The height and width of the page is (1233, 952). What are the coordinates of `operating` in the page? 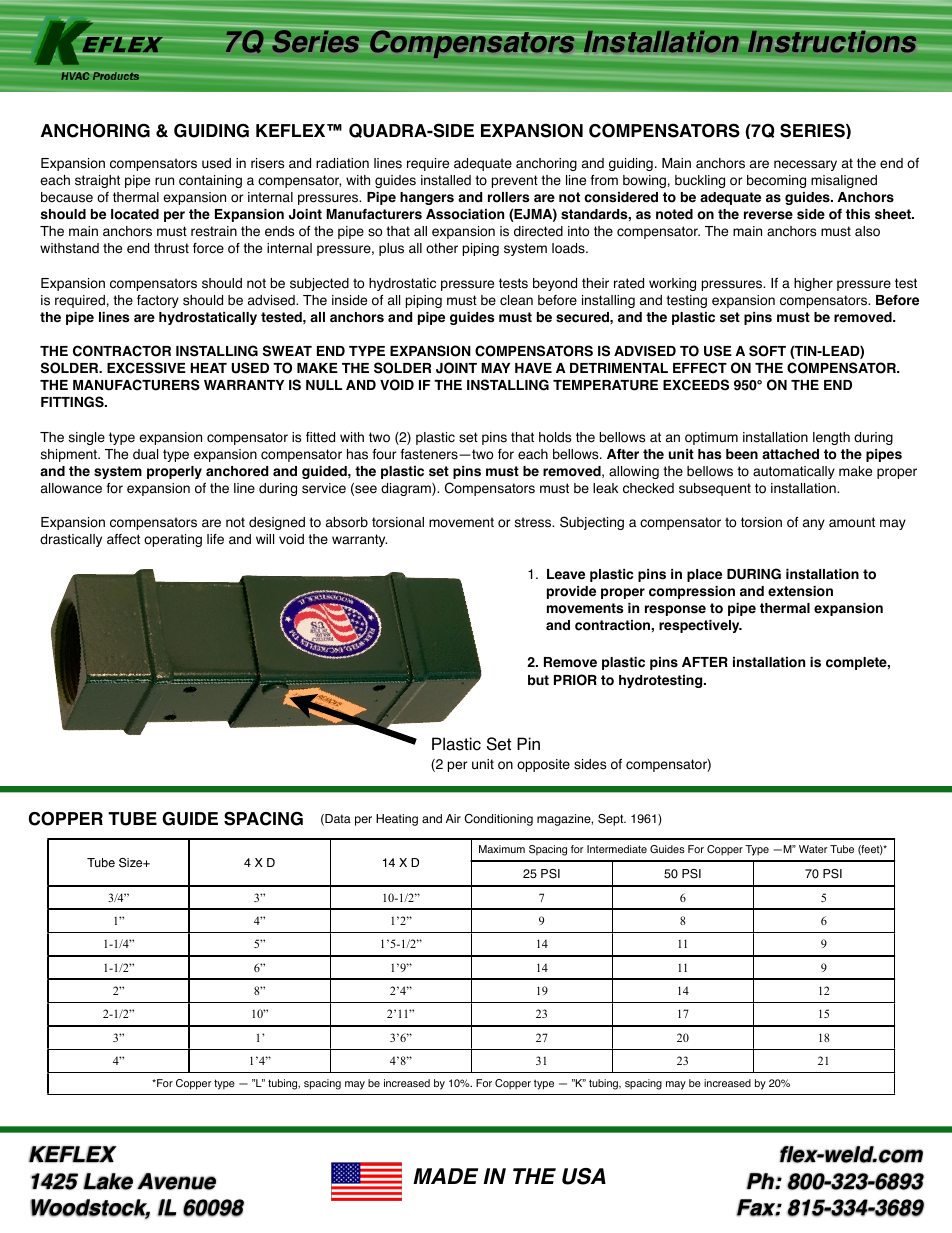 It's located at (173, 540).
